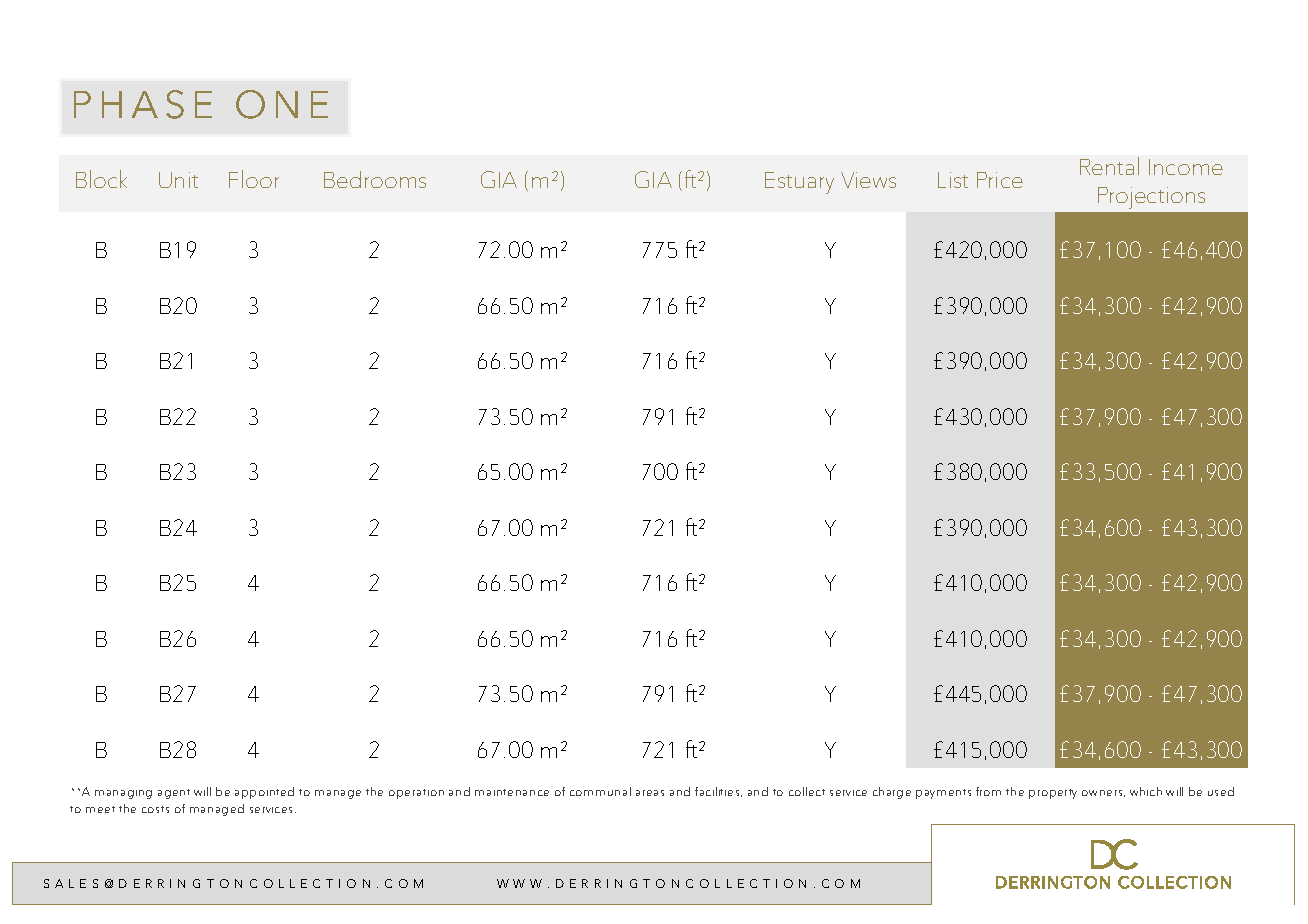 The height and width of the image is (924, 1308). I want to click on Projections, so click(1151, 198).
